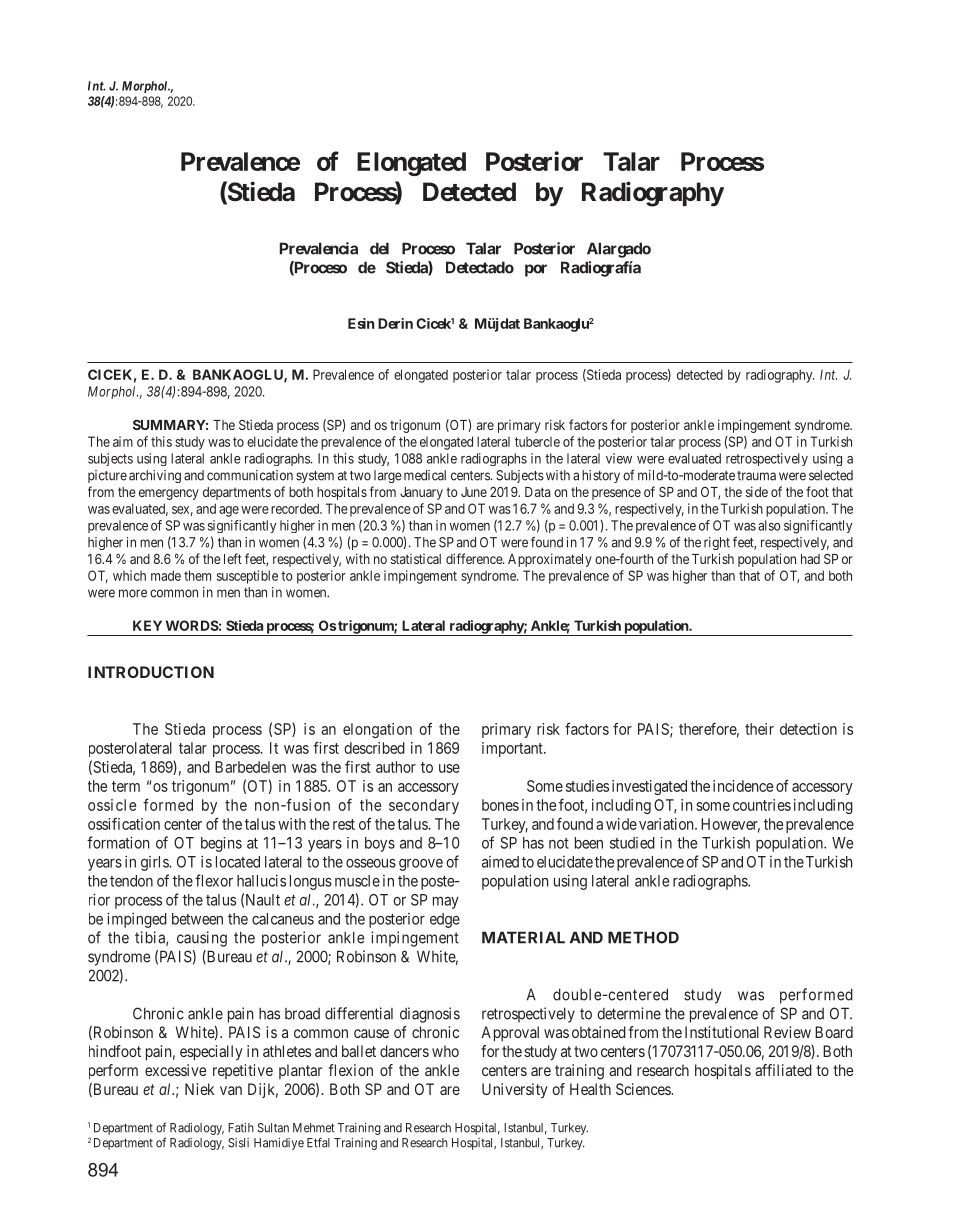  Describe the element at coordinates (756, 476) in the image. I see `trauma` at that location.
